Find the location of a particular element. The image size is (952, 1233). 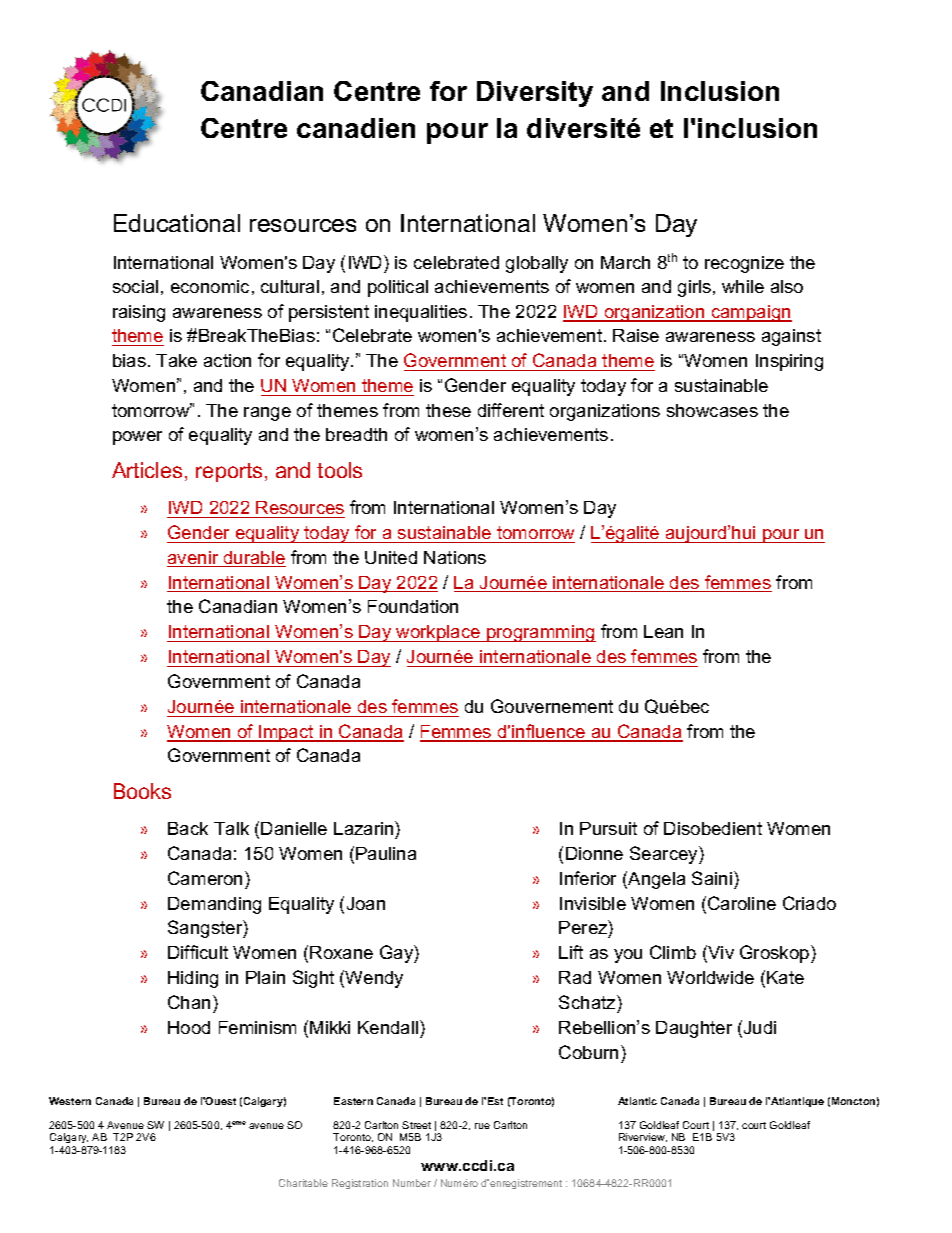

Atlantic is located at coordinates (637, 1101).
